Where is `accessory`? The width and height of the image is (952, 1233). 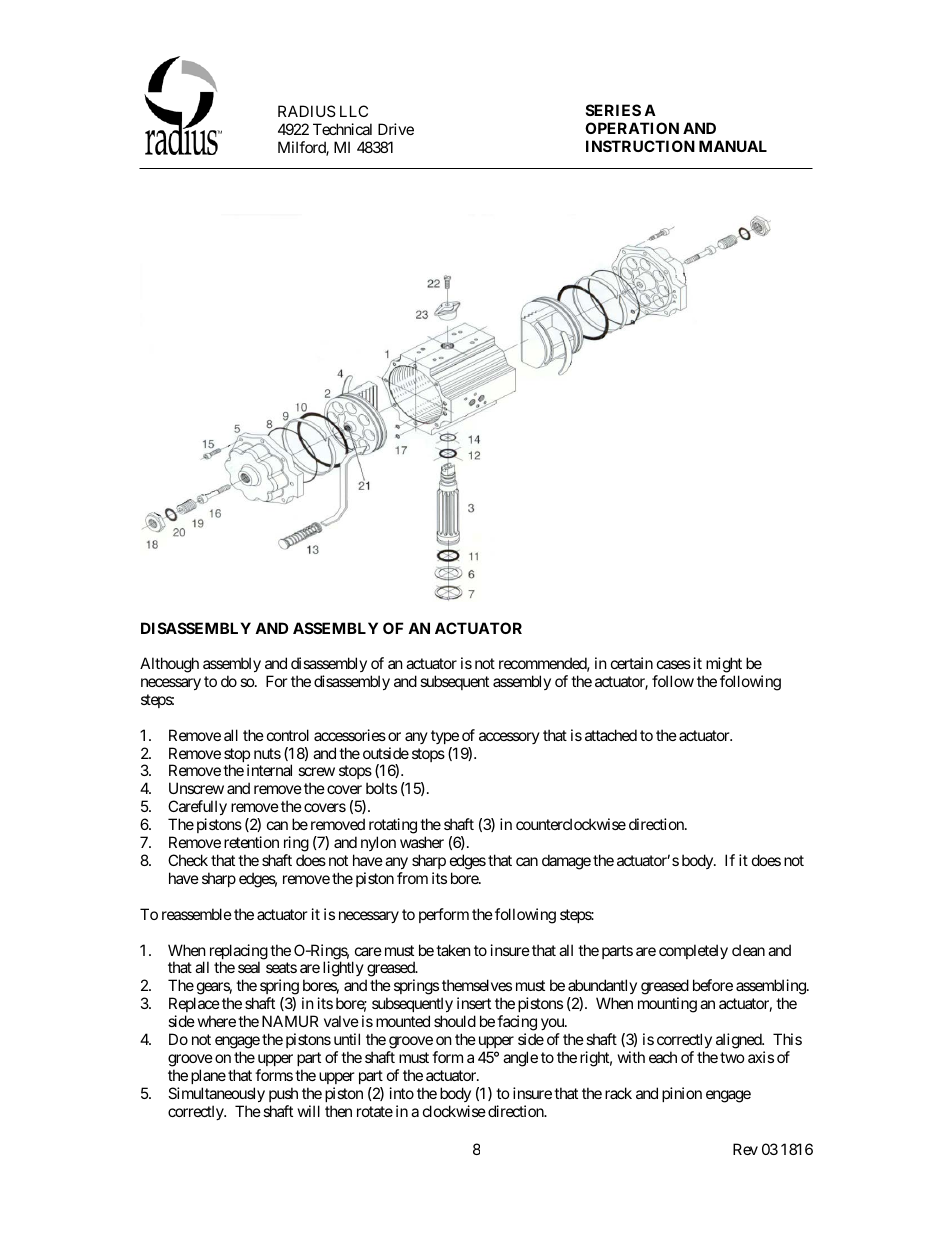
accessory is located at coordinates (509, 738).
